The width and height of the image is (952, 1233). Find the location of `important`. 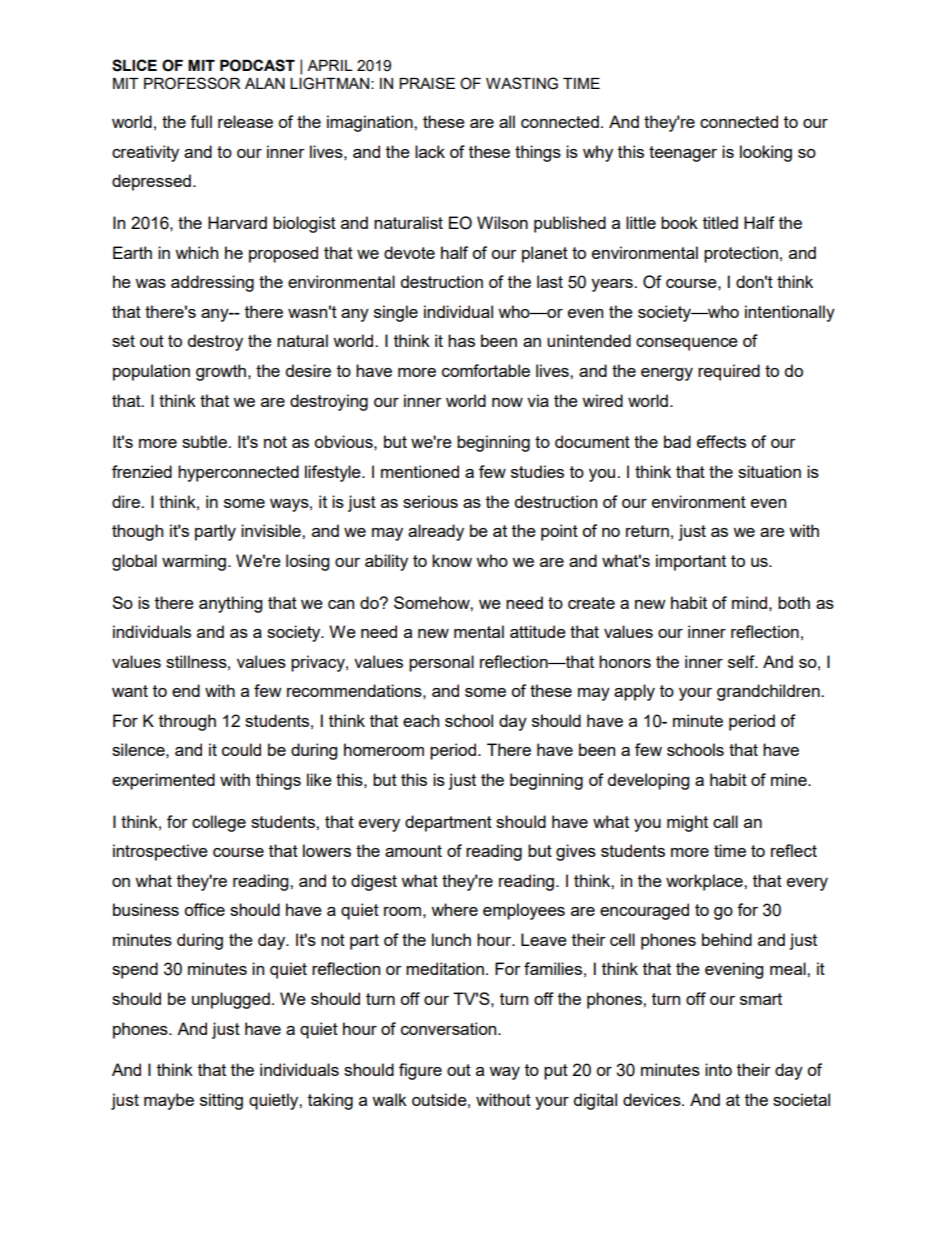

important is located at coordinates (691, 562).
